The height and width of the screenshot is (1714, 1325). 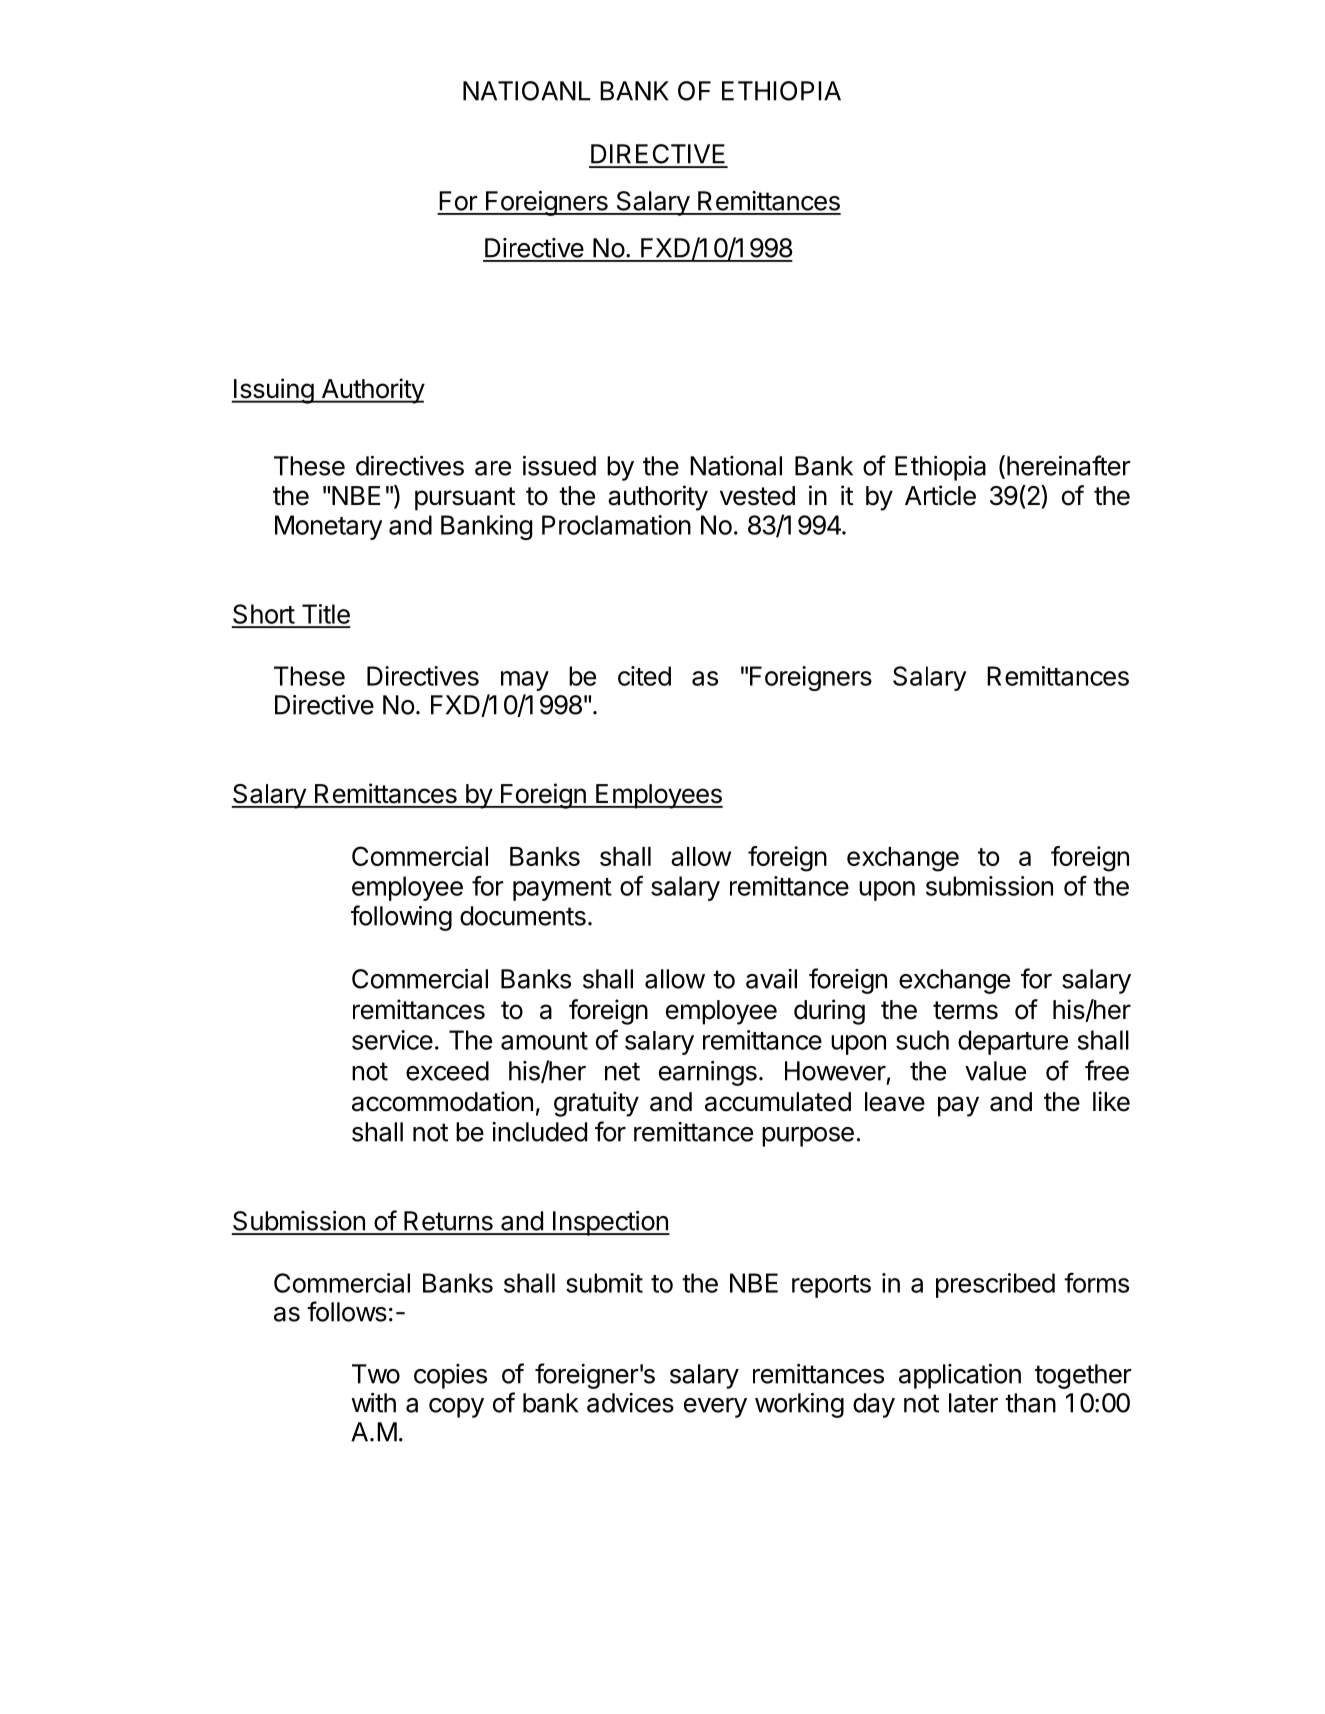 What do you see at coordinates (715, 1408) in the screenshot?
I see `every` at bounding box center [715, 1408].
